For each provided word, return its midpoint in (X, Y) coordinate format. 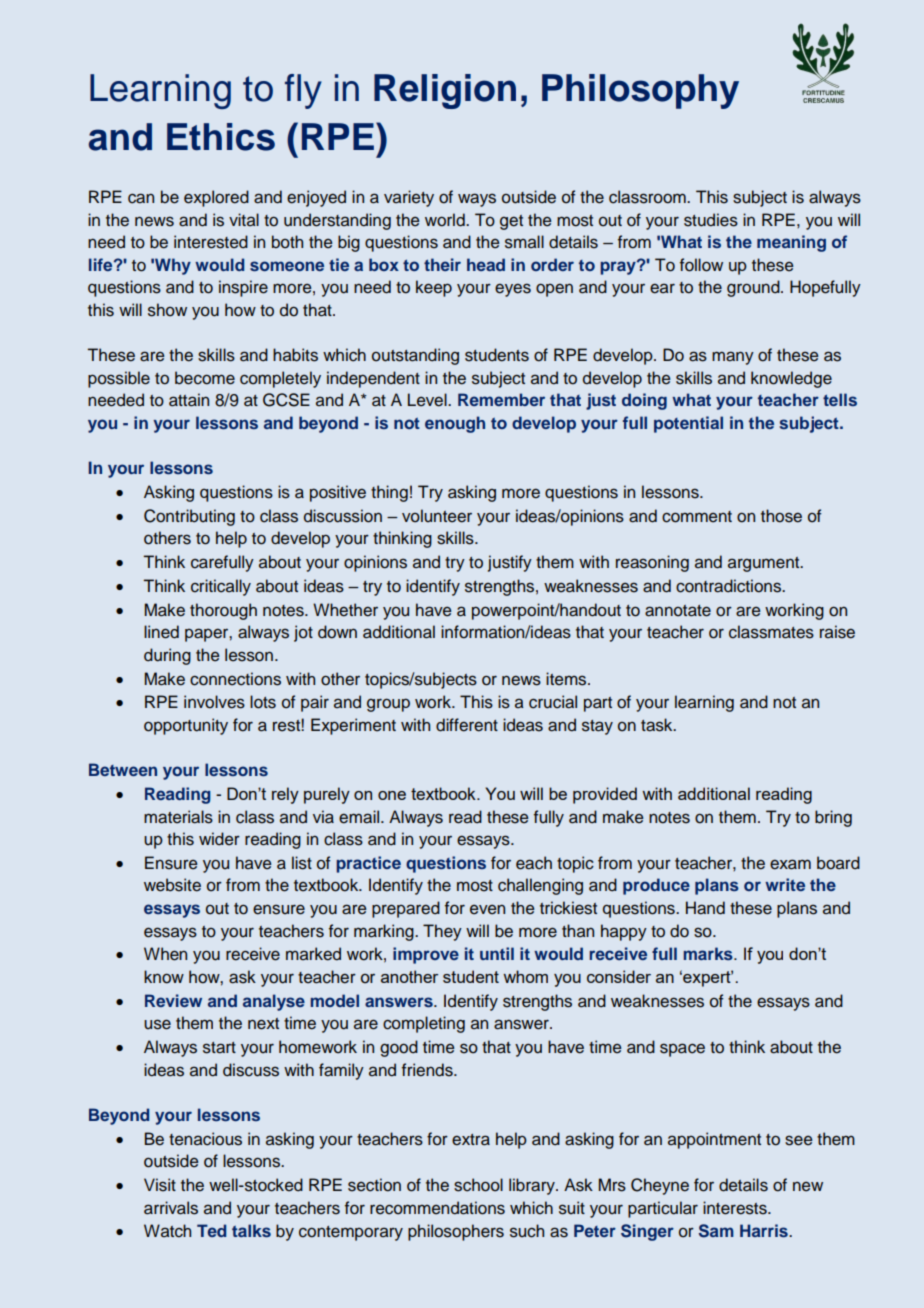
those (781, 516)
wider (219, 839)
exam (790, 864)
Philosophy (640, 91)
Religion (445, 91)
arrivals (171, 1208)
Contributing (189, 517)
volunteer (437, 516)
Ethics (221, 137)
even (487, 909)
